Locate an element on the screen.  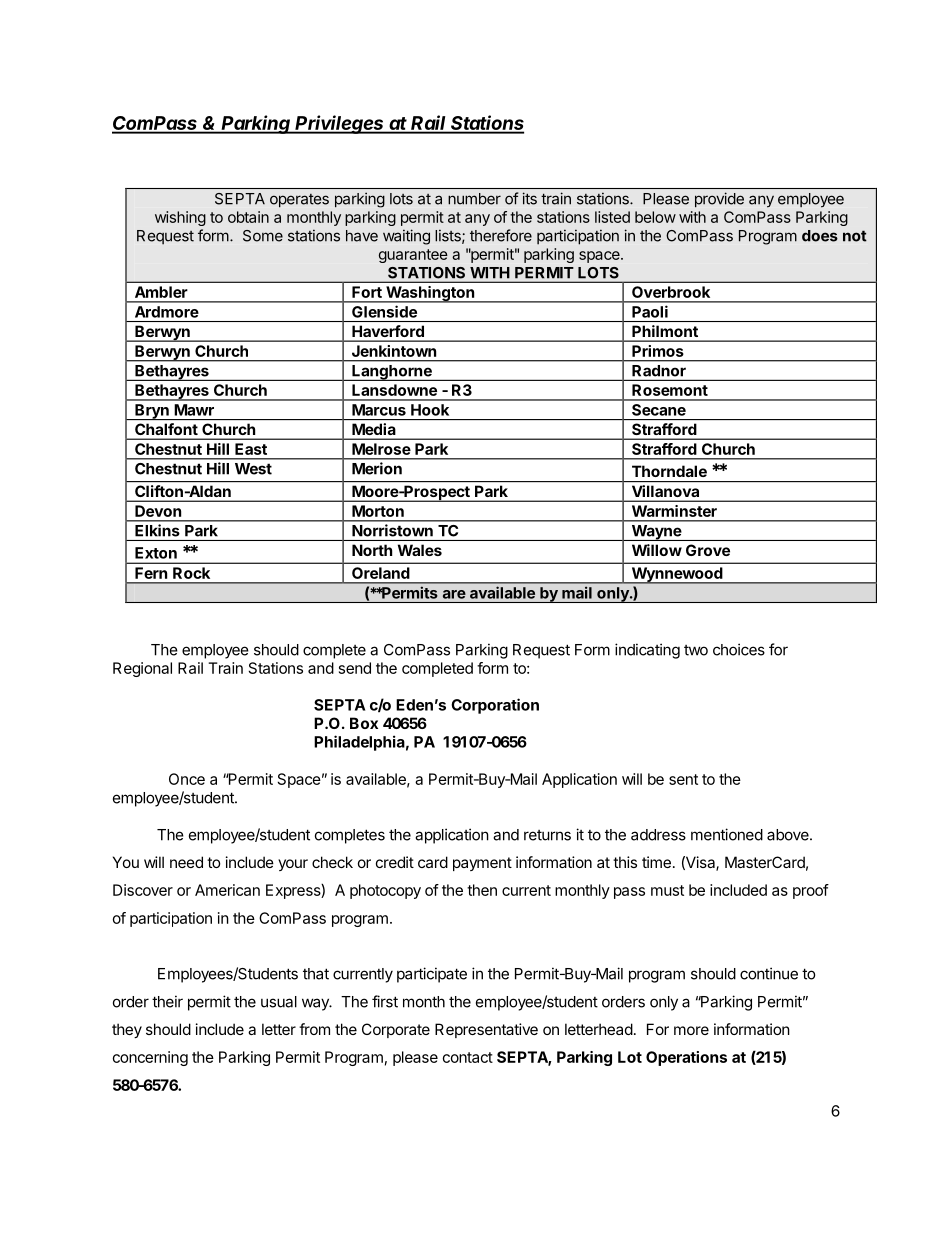
number is located at coordinates (474, 199).
